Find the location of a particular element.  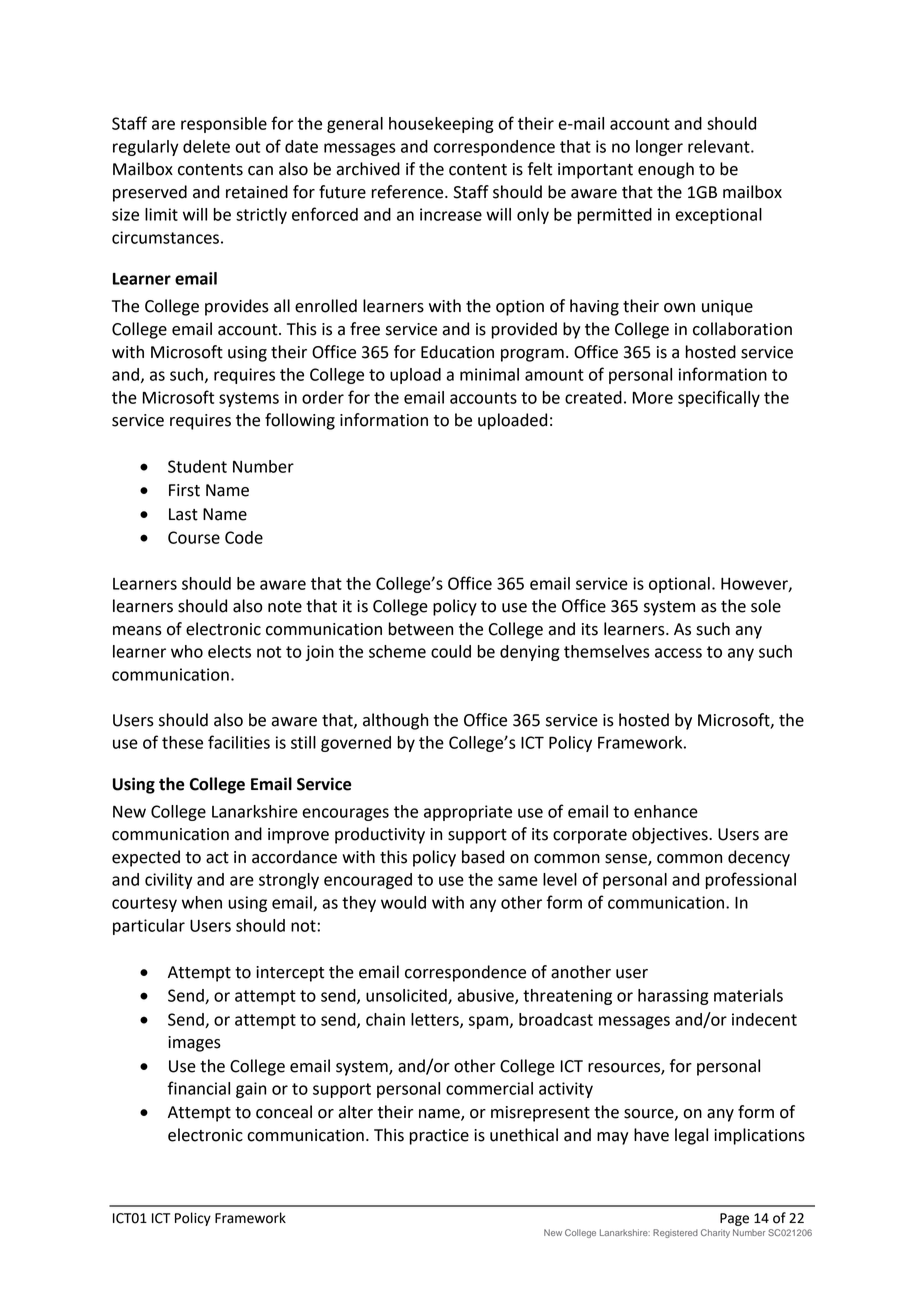

enough is located at coordinates (666, 170).
